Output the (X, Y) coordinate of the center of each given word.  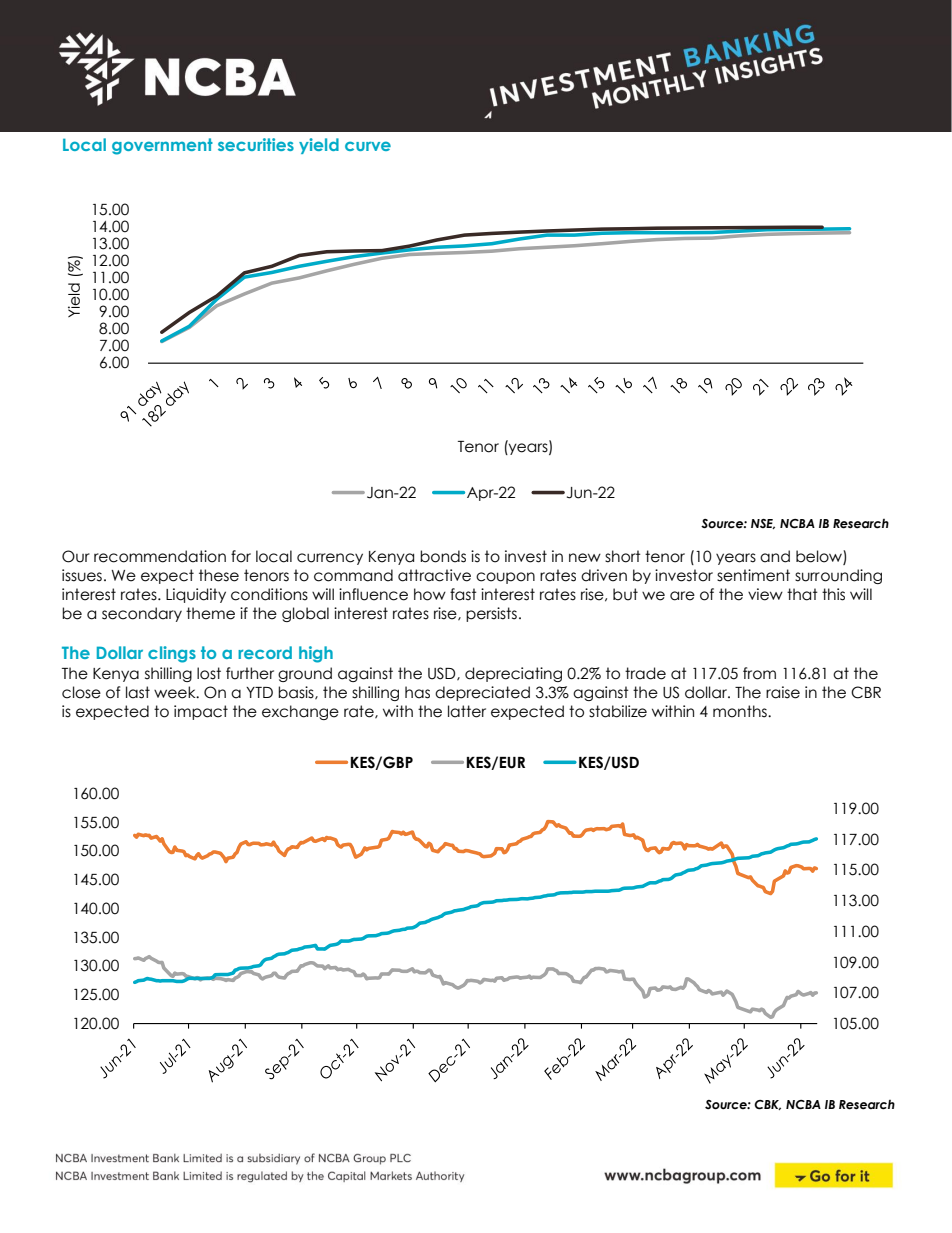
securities (256, 144)
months (741, 711)
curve (368, 146)
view (765, 594)
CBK (767, 1105)
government (162, 146)
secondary (142, 614)
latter (467, 711)
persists (491, 614)
